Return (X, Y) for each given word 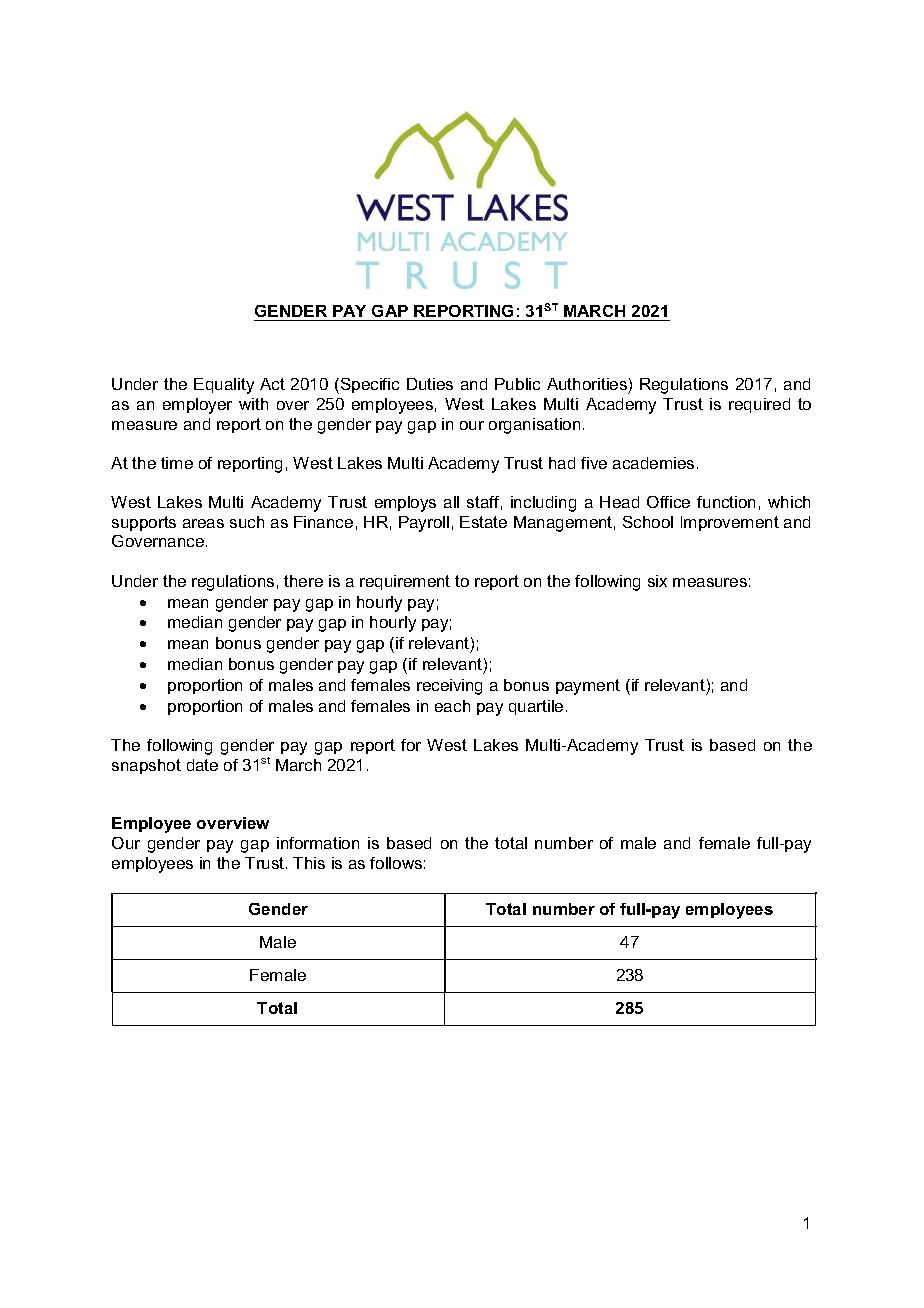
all (451, 502)
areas (203, 523)
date (202, 765)
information (318, 843)
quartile (536, 707)
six (657, 581)
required (759, 405)
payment (588, 687)
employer (197, 406)
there (303, 581)
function (726, 502)
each (452, 706)
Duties (430, 384)
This (309, 863)
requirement (405, 582)
